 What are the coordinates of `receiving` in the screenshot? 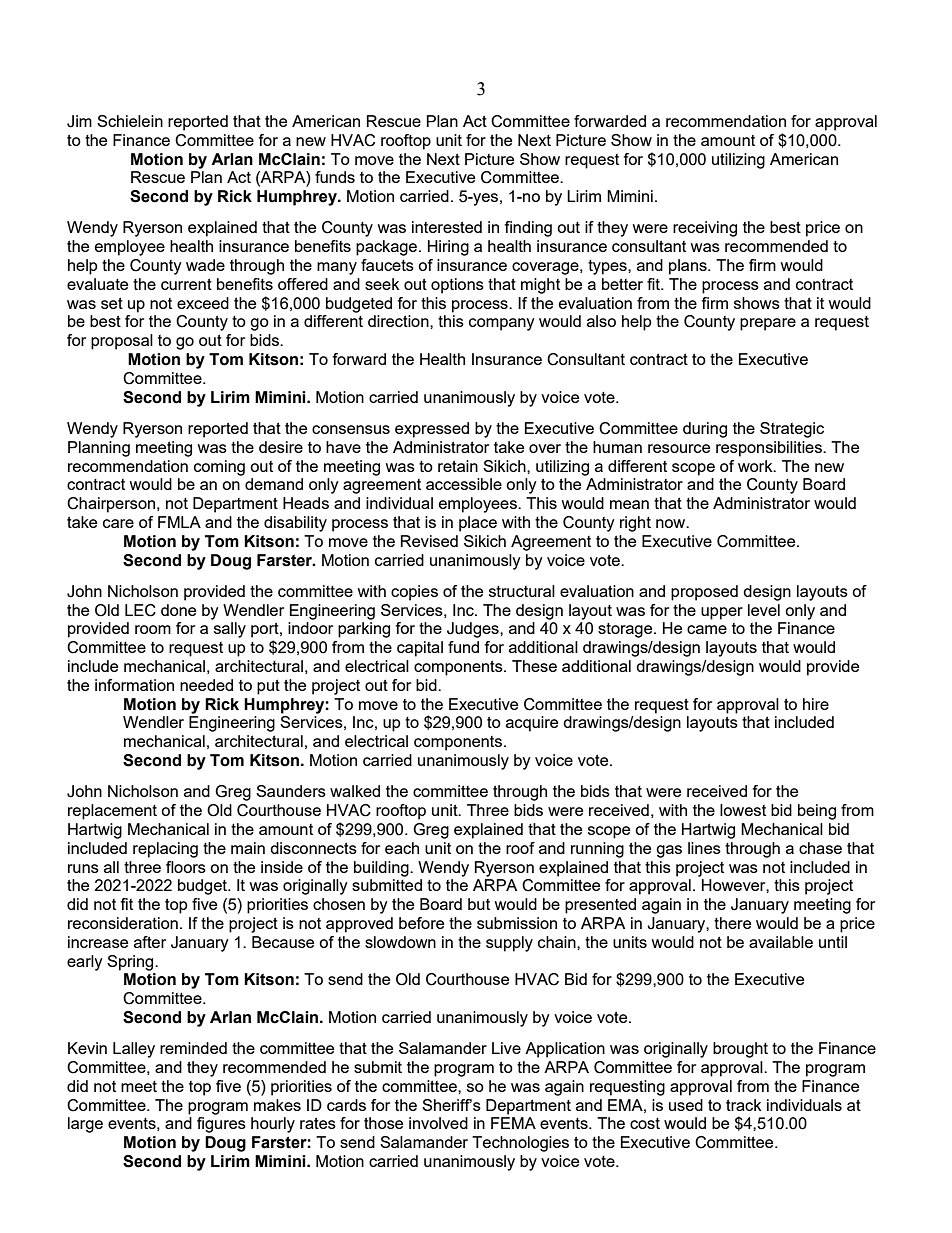 It's located at (705, 229).
